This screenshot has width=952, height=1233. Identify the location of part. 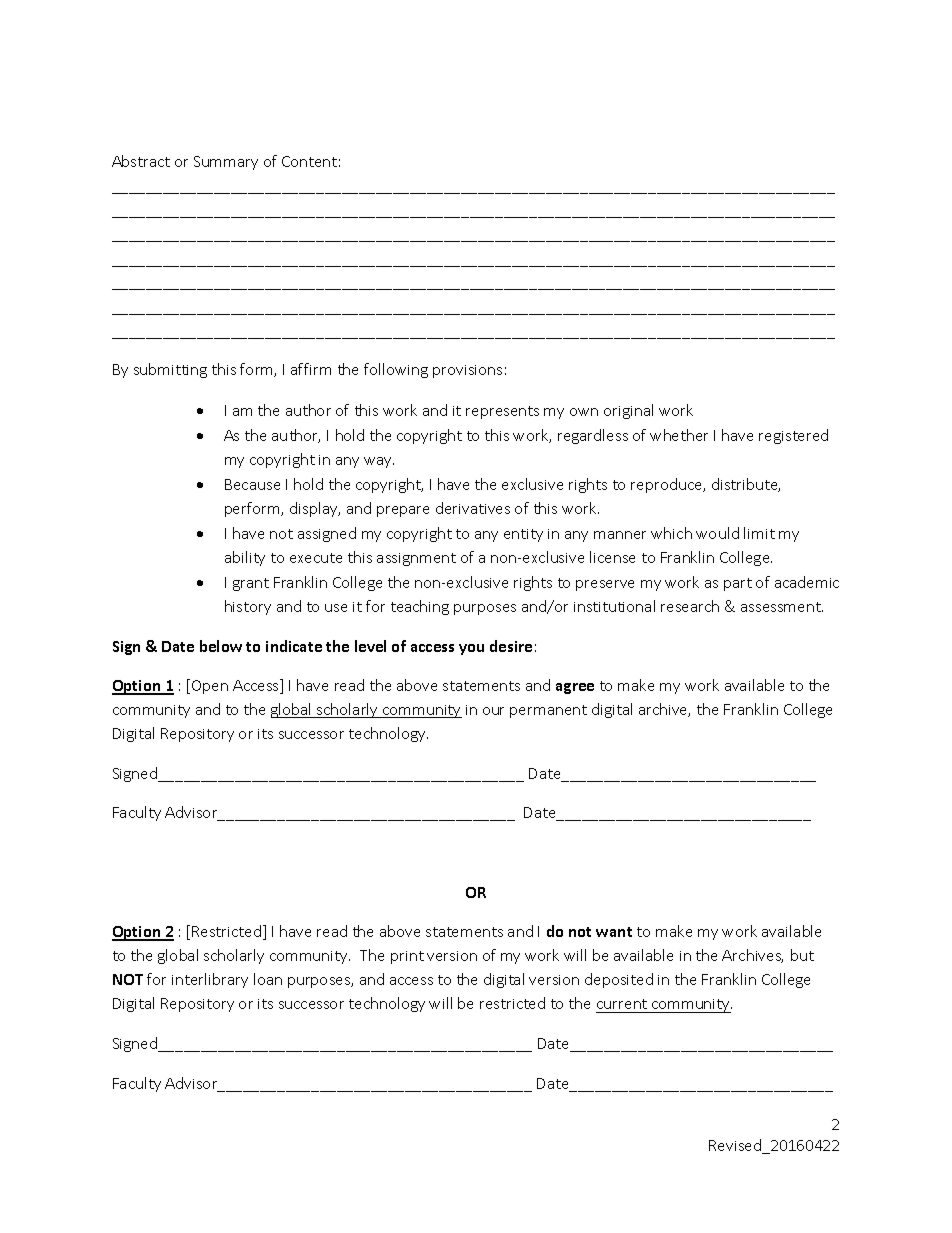
(738, 584).
